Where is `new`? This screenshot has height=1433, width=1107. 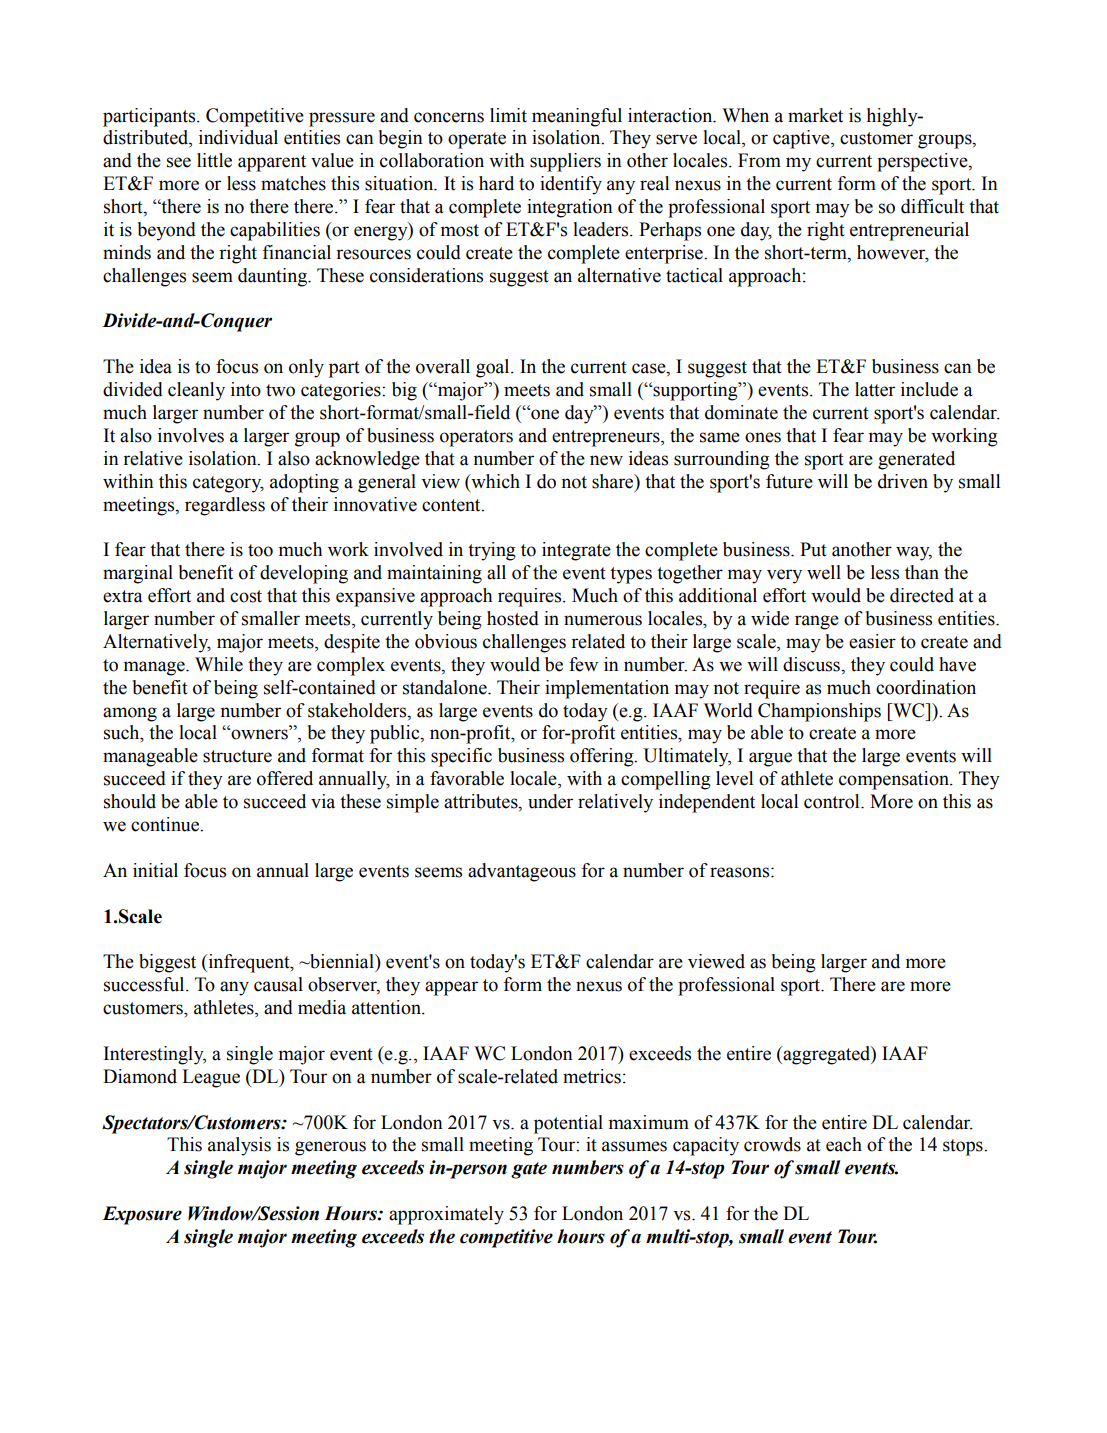 new is located at coordinates (606, 460).
